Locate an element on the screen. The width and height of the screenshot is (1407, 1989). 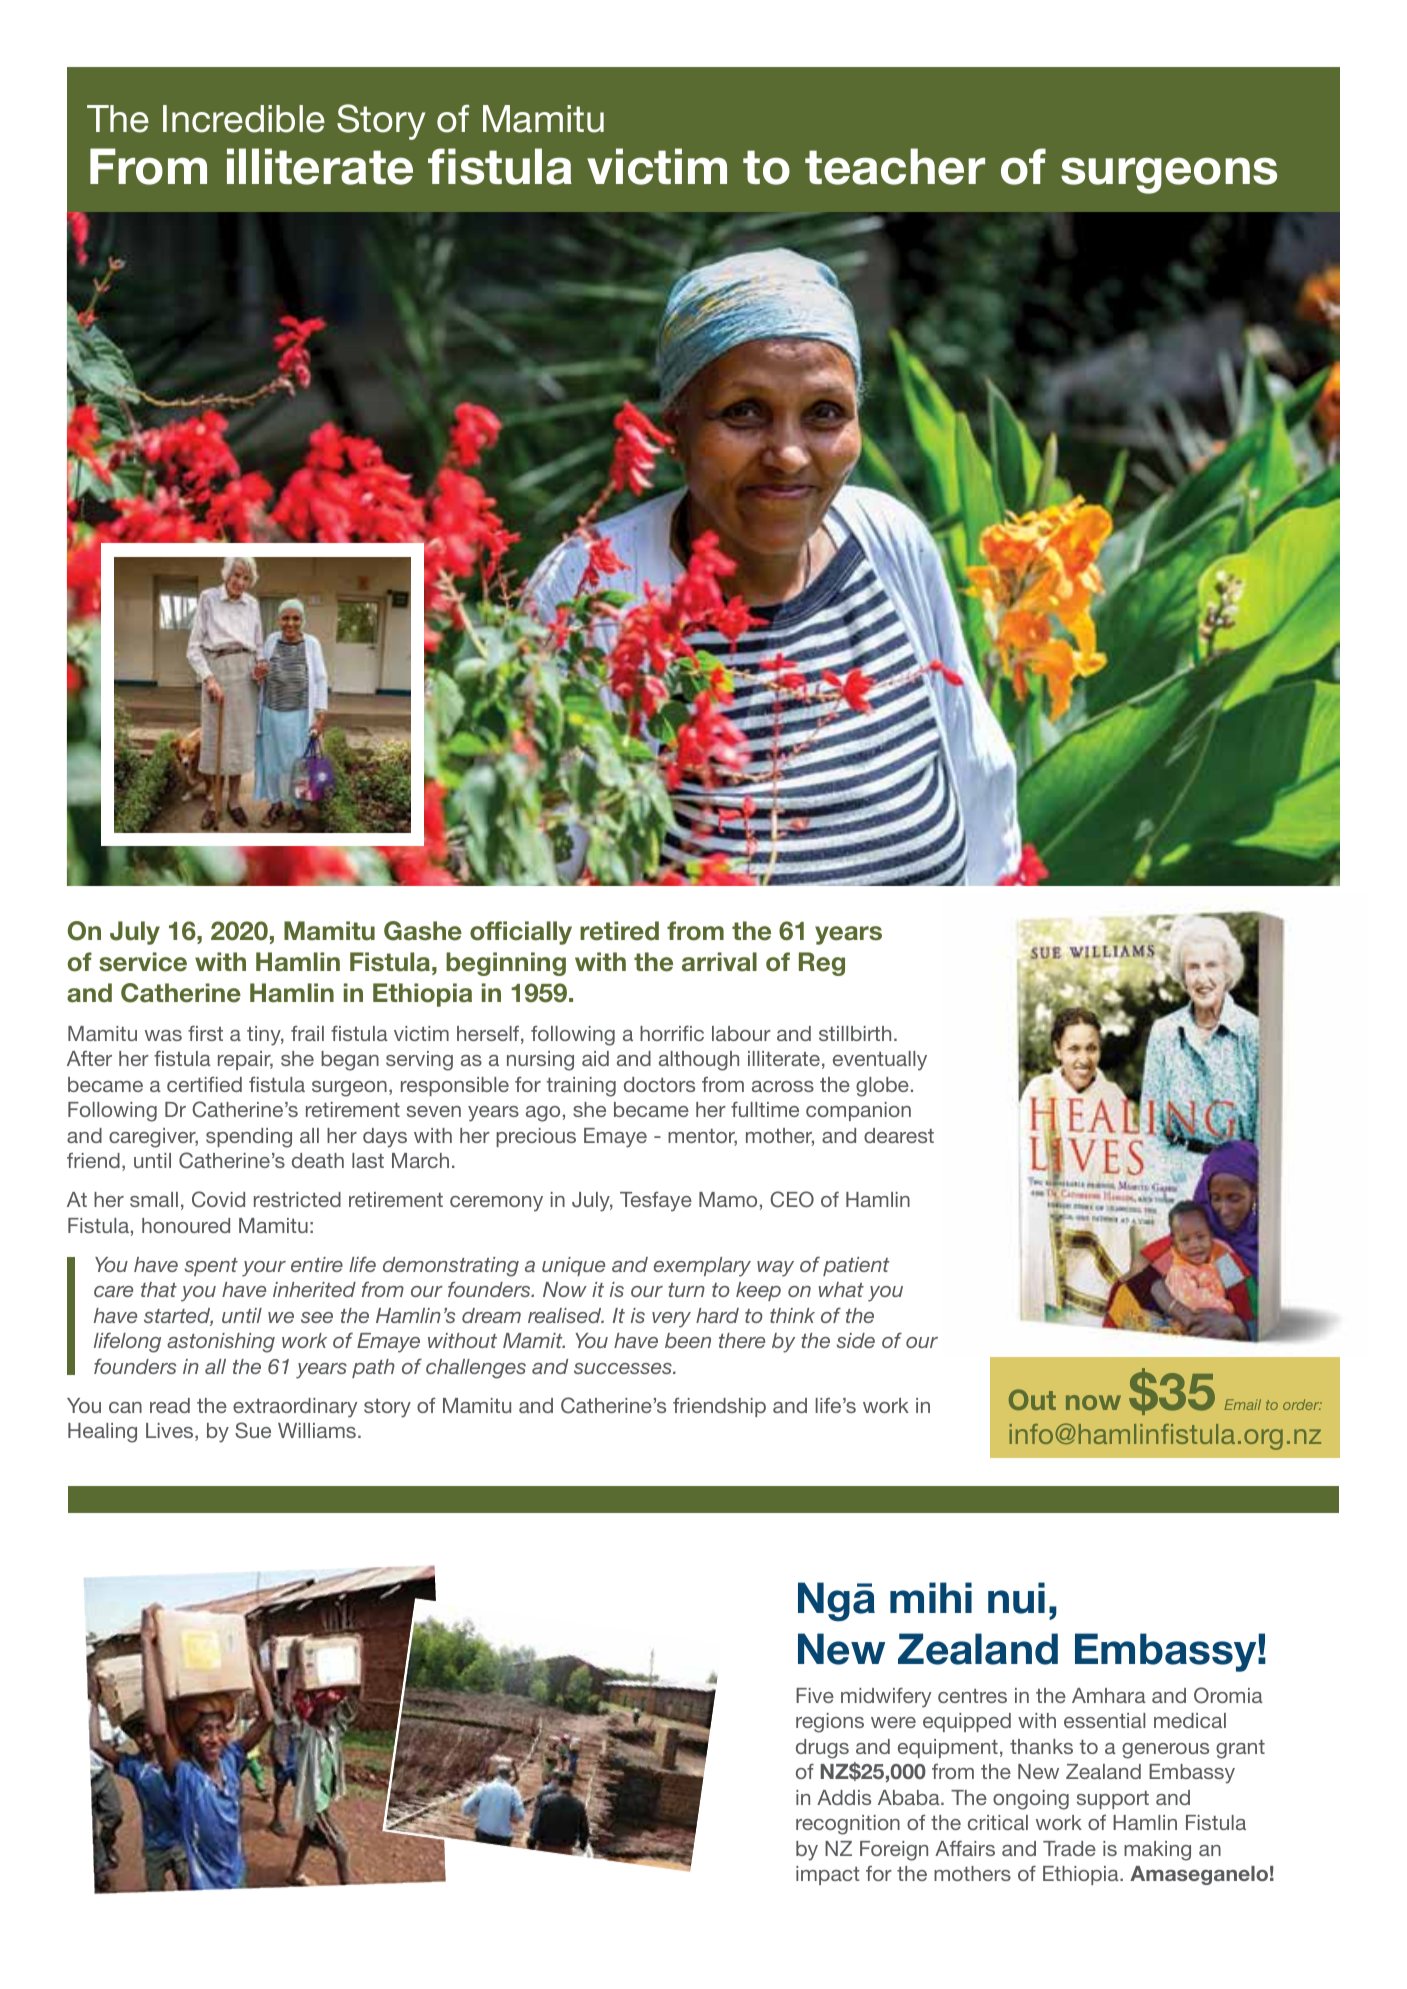
retired is located at coordinates (619, 931).
